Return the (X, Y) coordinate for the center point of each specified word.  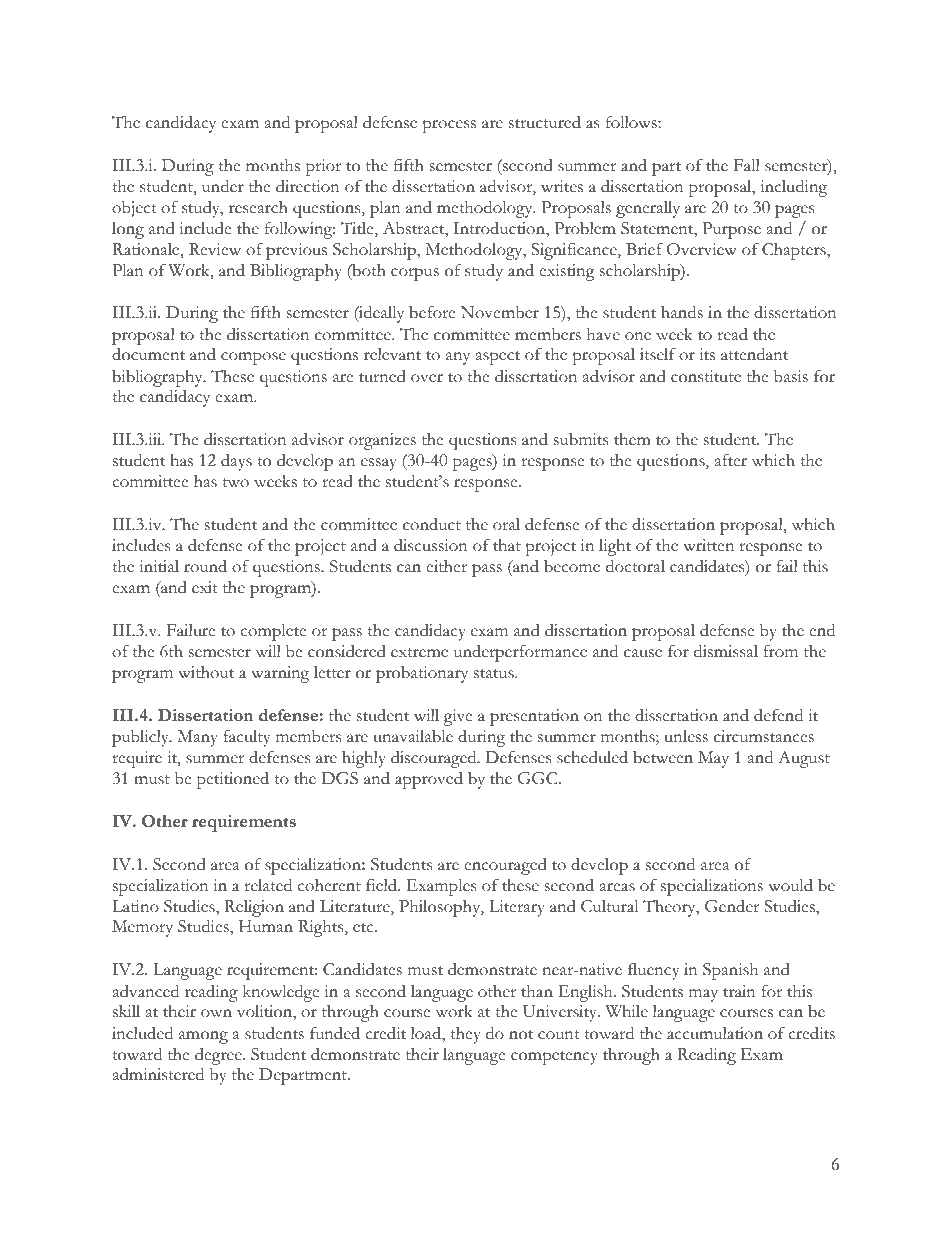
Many (198, 738)
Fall (747, 165)
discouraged (435, 759)
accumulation (715, 1033)
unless (686, 736)
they (465, 1035)
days (236, 462)
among (203, 1037)
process (449, 126)
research (258, 207)
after (731, 460)
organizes (382, 441)
